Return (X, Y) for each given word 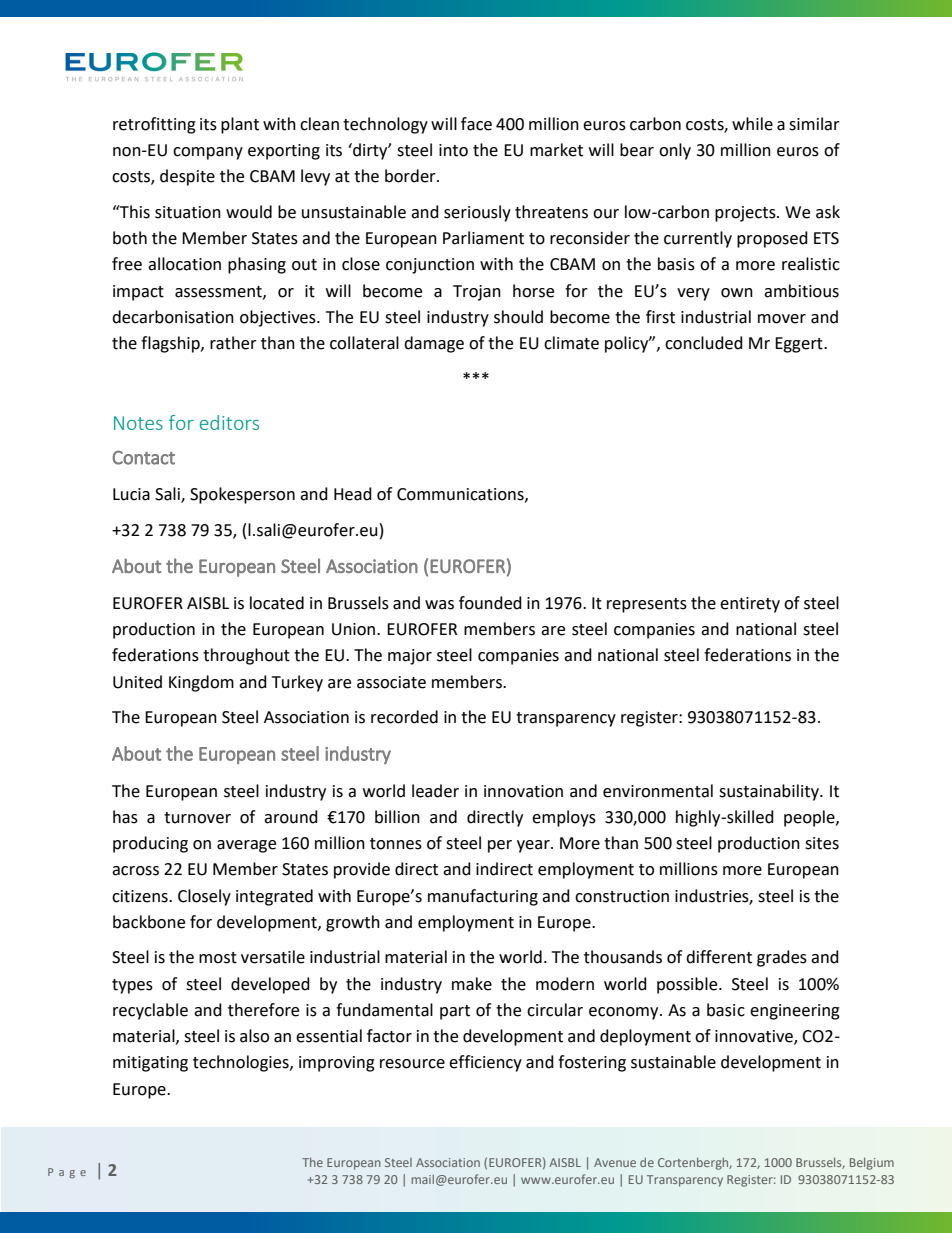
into (453, 150)
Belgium (872, 1164)
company (208, 153)
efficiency (485, 1063)
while (752, 124)
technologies (242, 1063)
